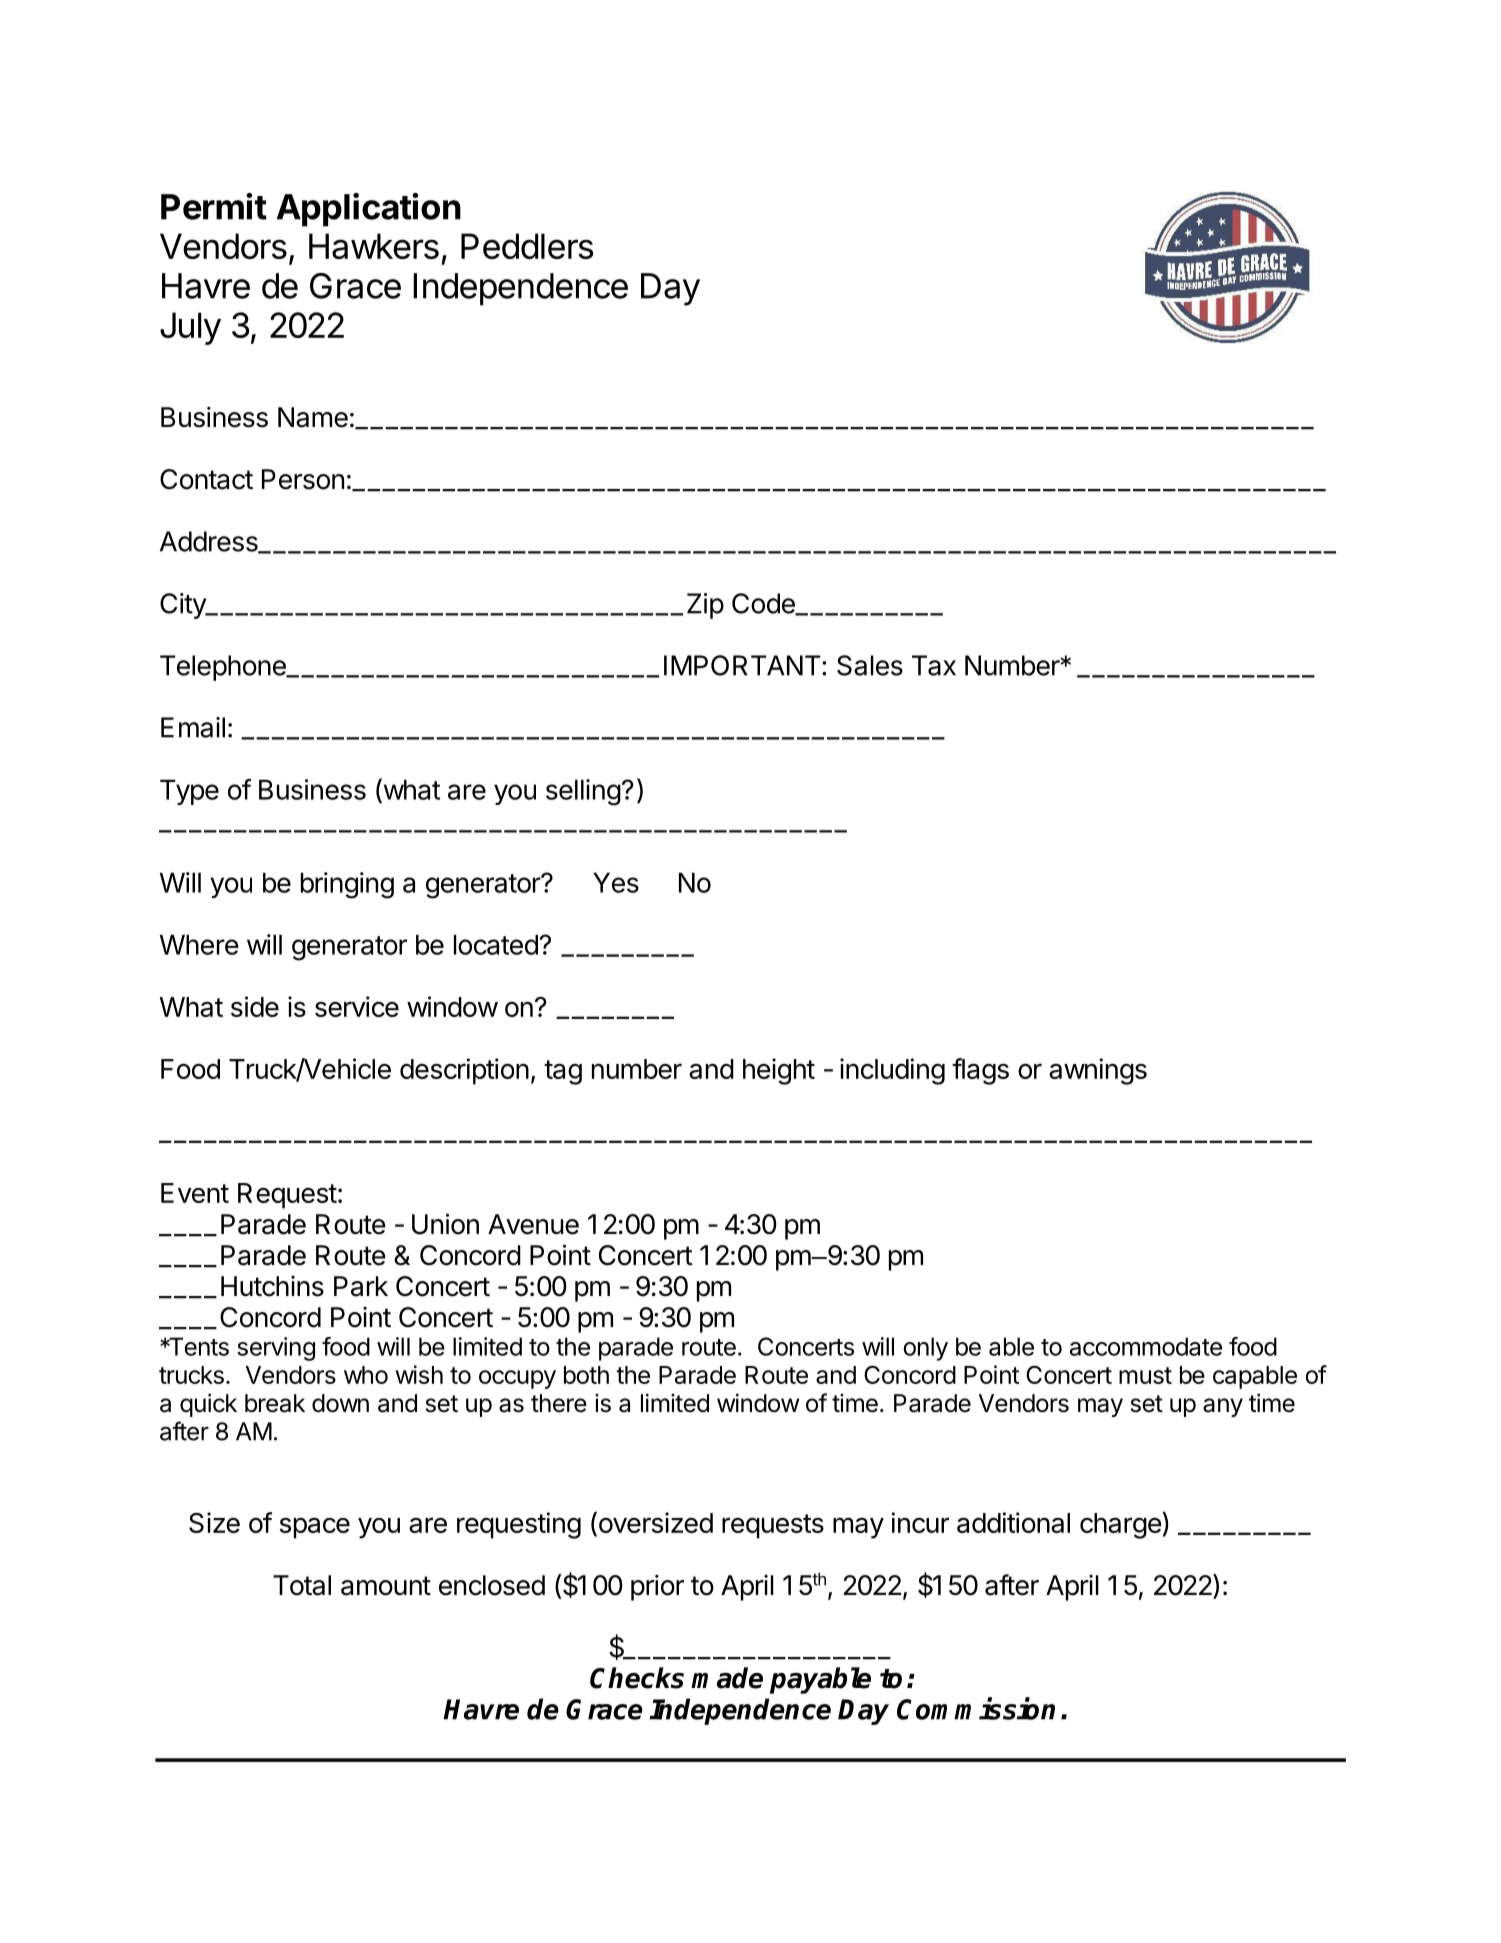 This document has width=1501, height=1943. I want to click on service, so click(357, 1006).
